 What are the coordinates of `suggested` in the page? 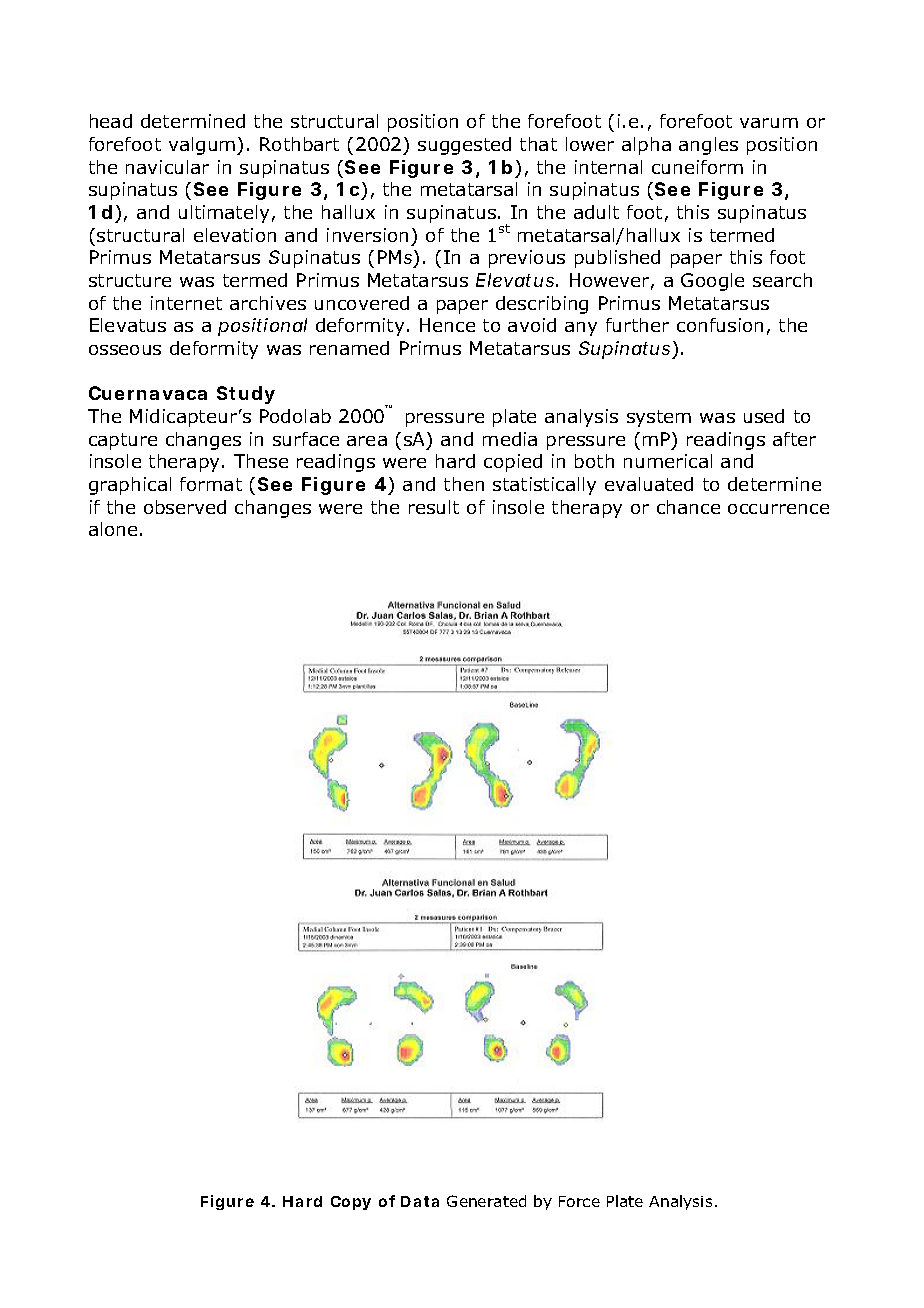 It's located at (464, 146).
